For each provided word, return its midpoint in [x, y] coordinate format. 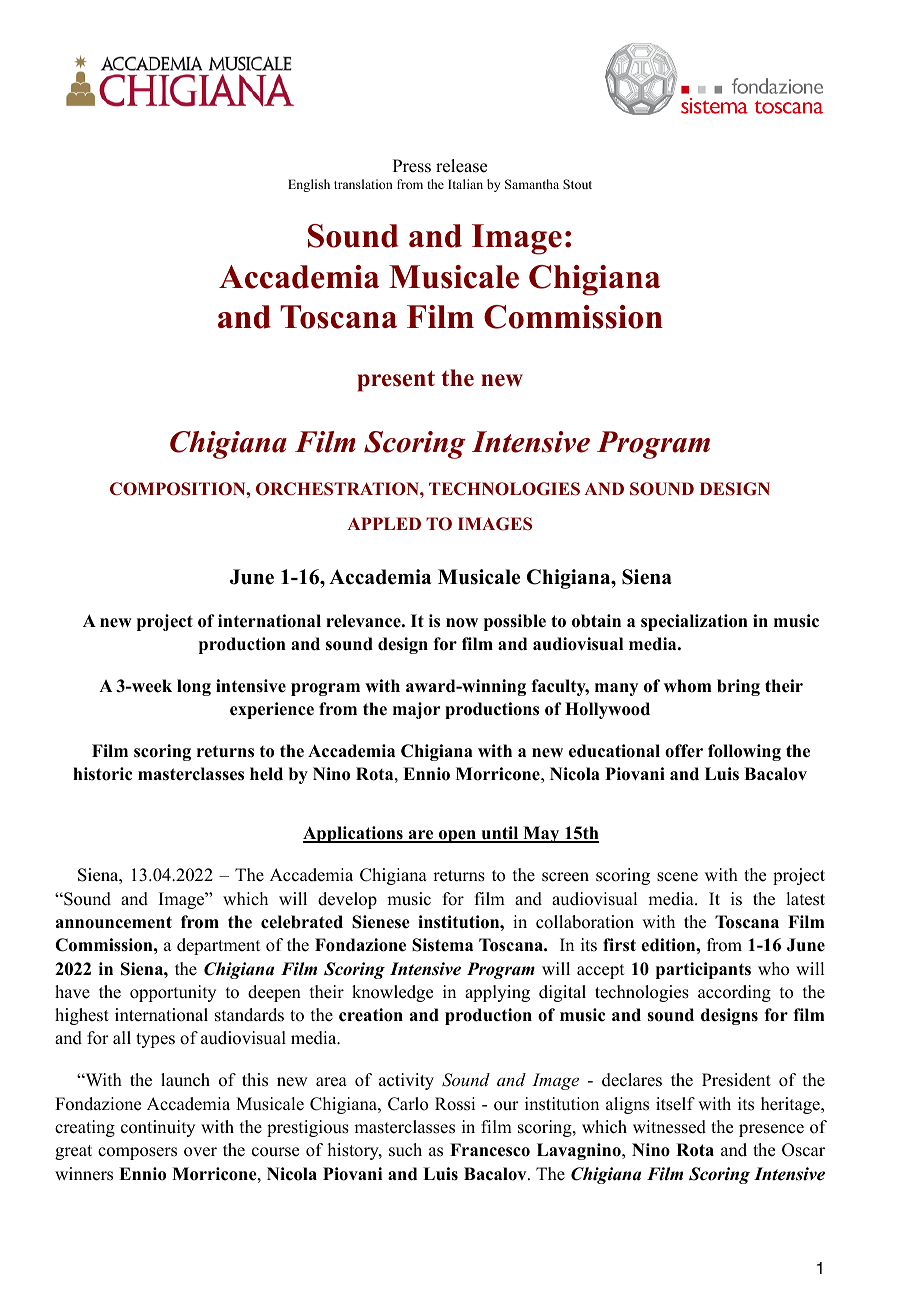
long [194, 687]
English [309, 185]
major [417, 710]
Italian [465, 184]
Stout [577, 184]
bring [738, 687]
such [405, 1150]
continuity [158, 1128]
